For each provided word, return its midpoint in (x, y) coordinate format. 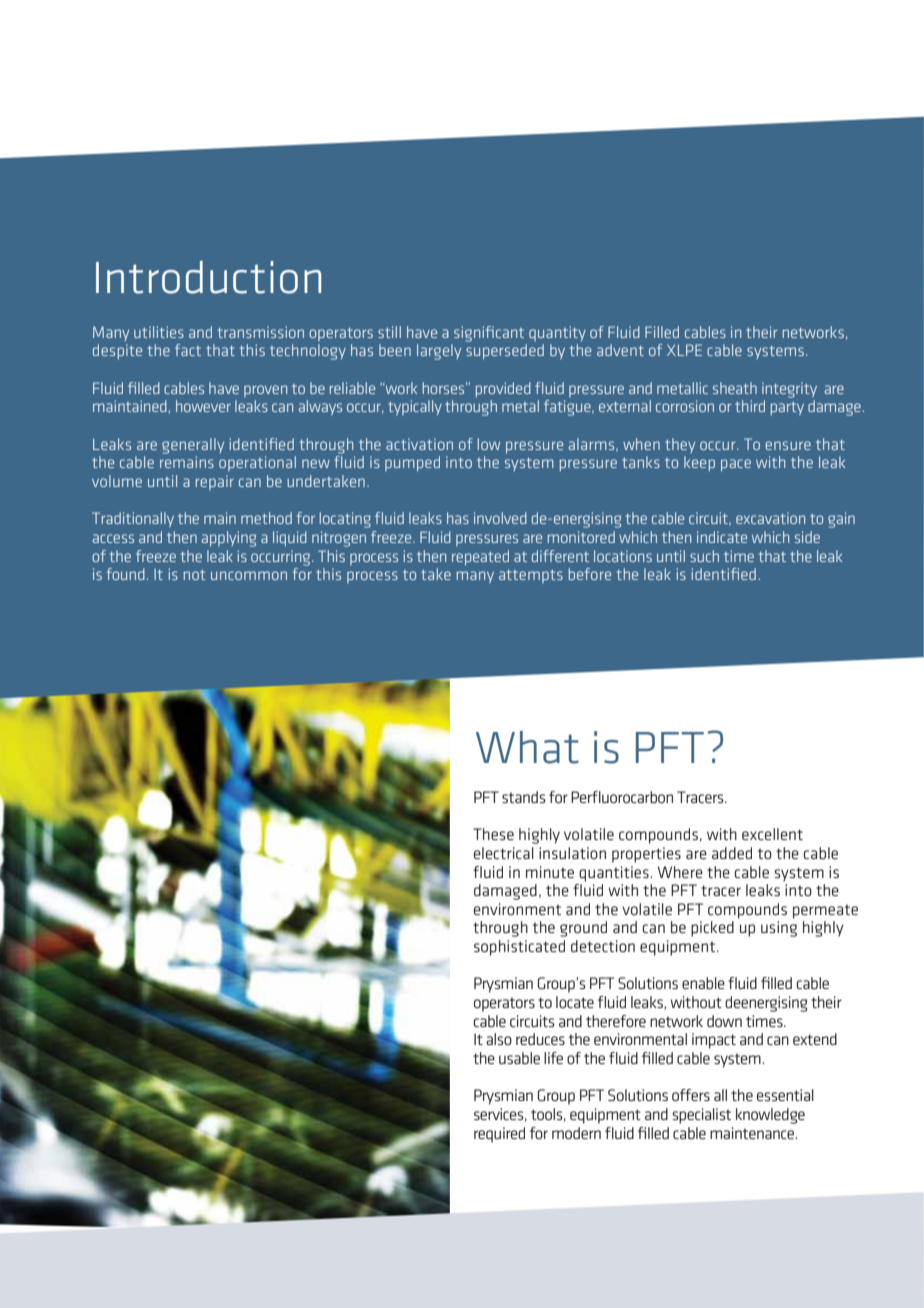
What (527, 747)
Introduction (208, 277)
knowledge (770, 1116)
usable (519, 1058)
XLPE (684, 350)
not (194, 575)
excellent (772, 834)
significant (489, 334)
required (499, 1135)
